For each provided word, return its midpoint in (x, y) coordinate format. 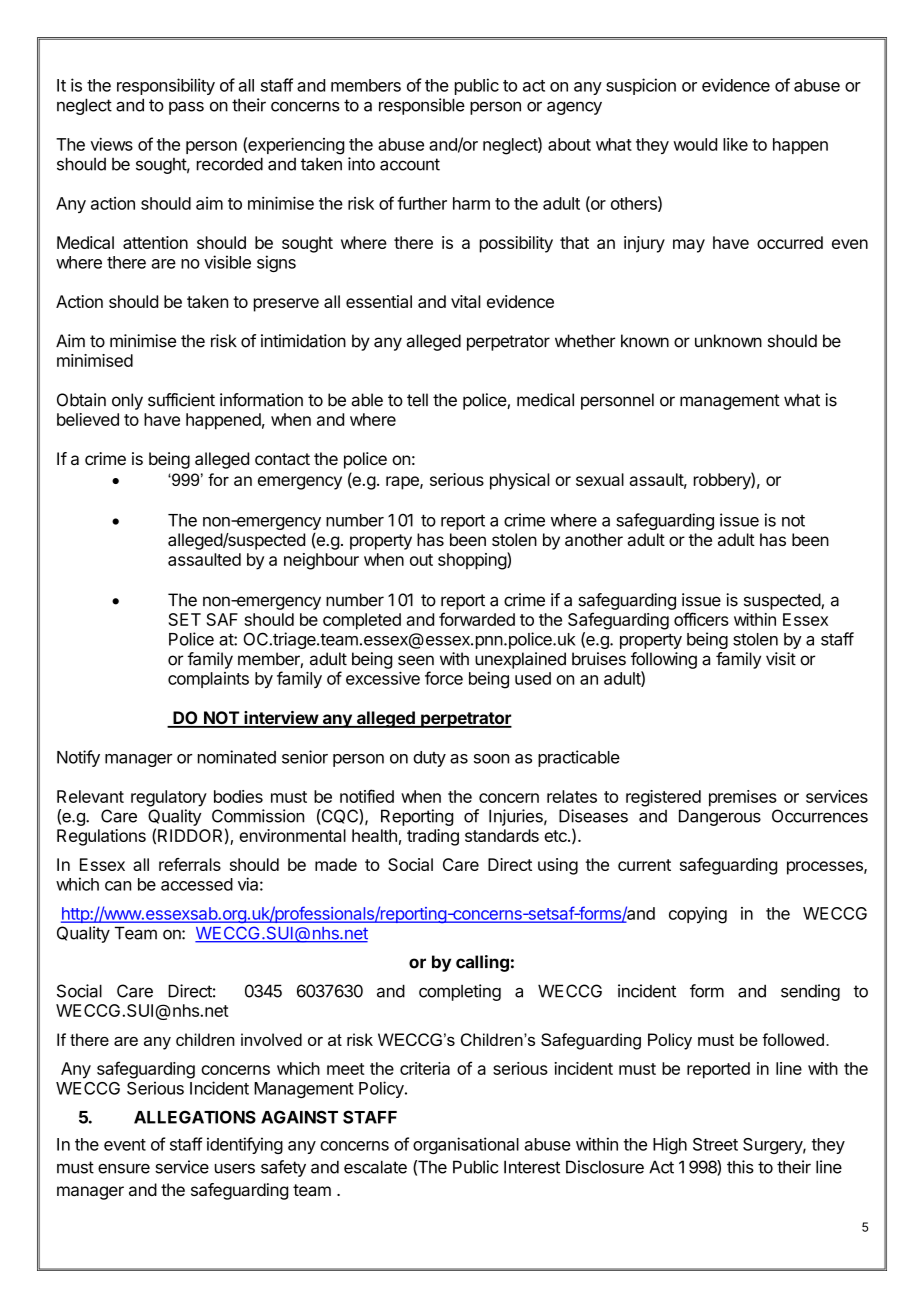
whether (585, 341)
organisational (466, 1145)
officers (701, 619)
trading (433, 837)
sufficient (181, 400)
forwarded (477, 619)
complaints (208, 680)
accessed (197, 884)
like (735, 144)
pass (186, 108)
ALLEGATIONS (195, 1117)
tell (417, 400)
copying (698, 915)
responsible (422, 106)
